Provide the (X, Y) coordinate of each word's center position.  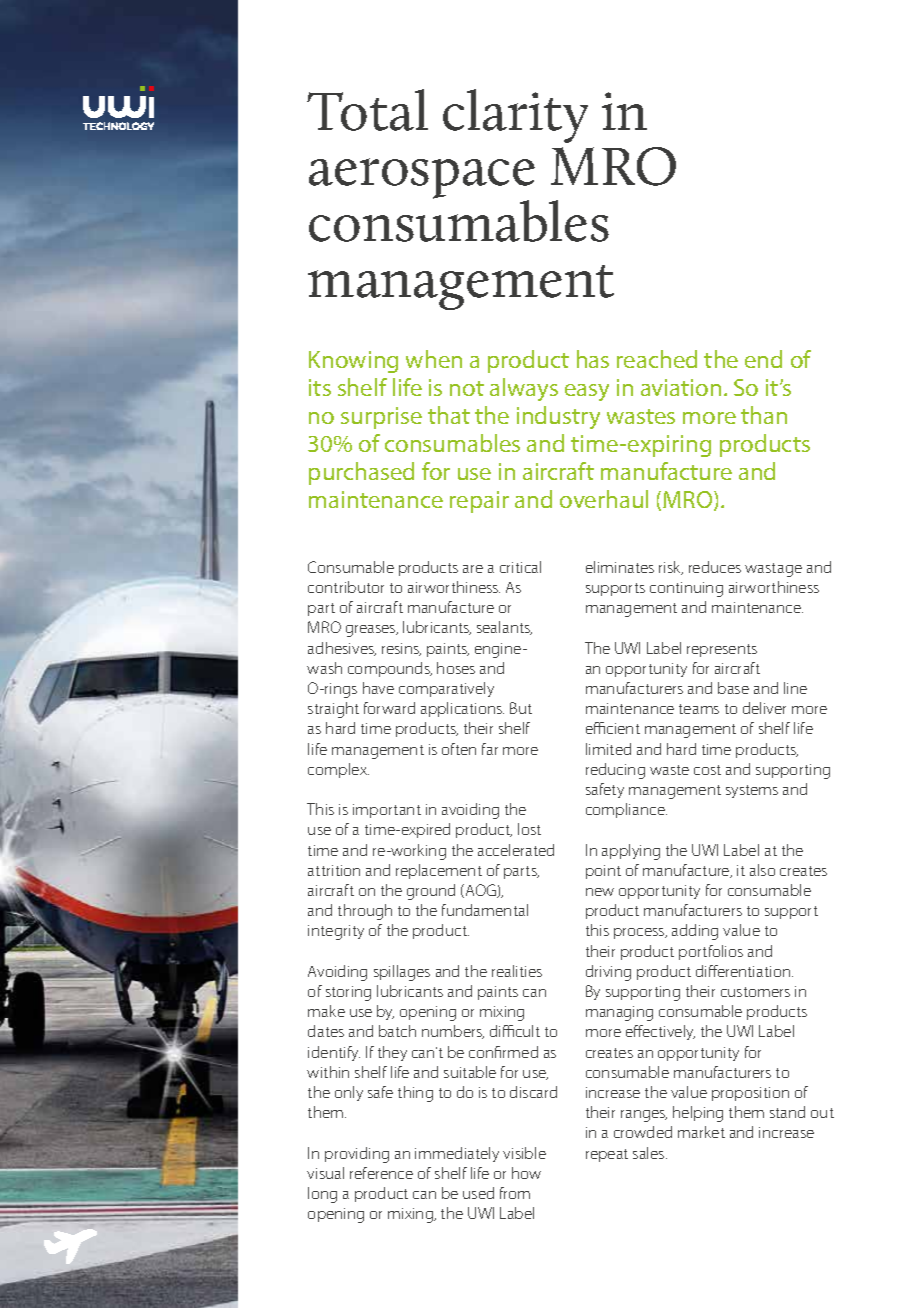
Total (367, 110)
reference (381, 1173)
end (763, 359)
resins (401, 649)
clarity (515, 116)
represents (722, 650)
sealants (504, 628)
